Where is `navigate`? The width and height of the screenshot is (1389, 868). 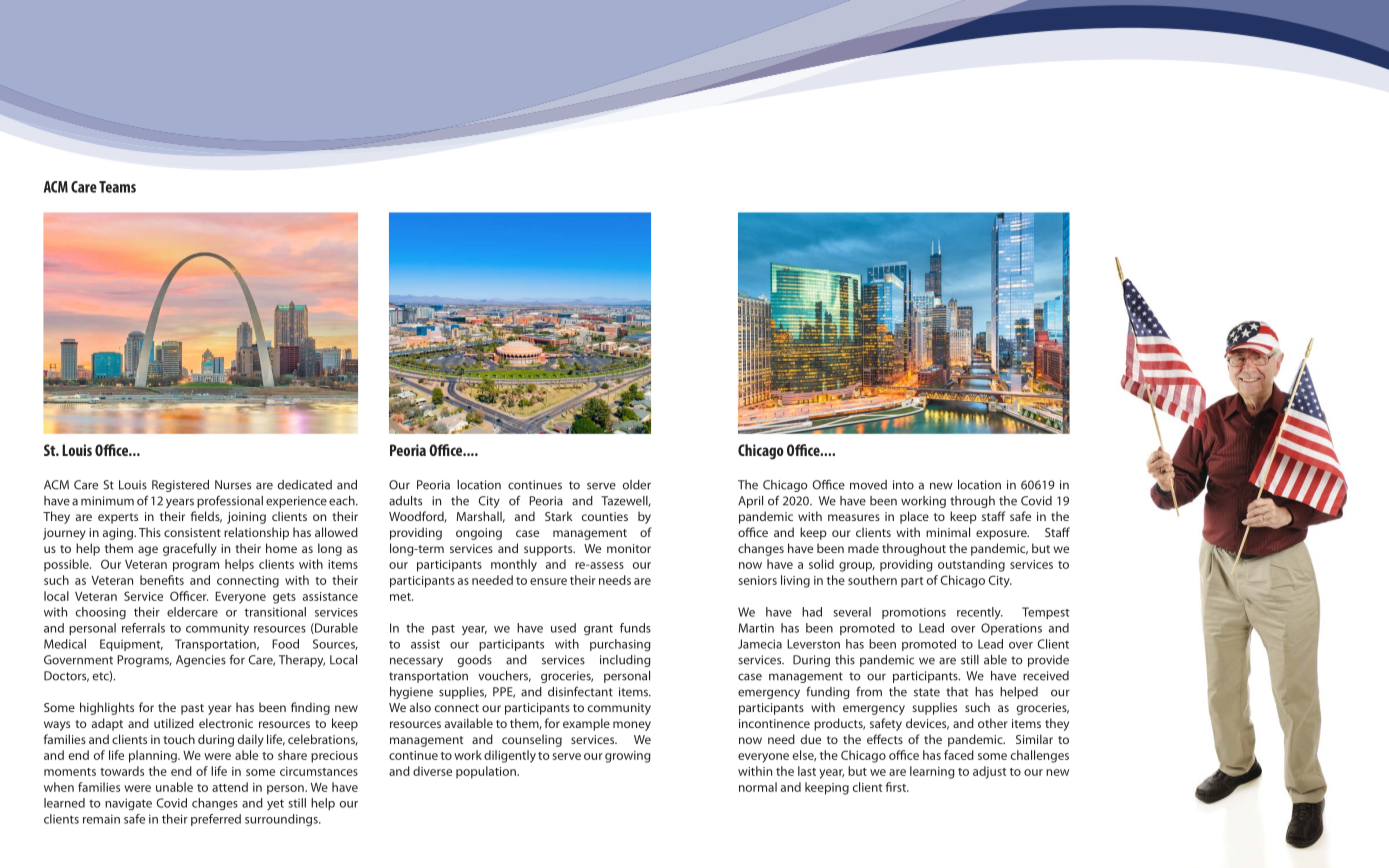
navigate is located at coordinates (128, 804).
